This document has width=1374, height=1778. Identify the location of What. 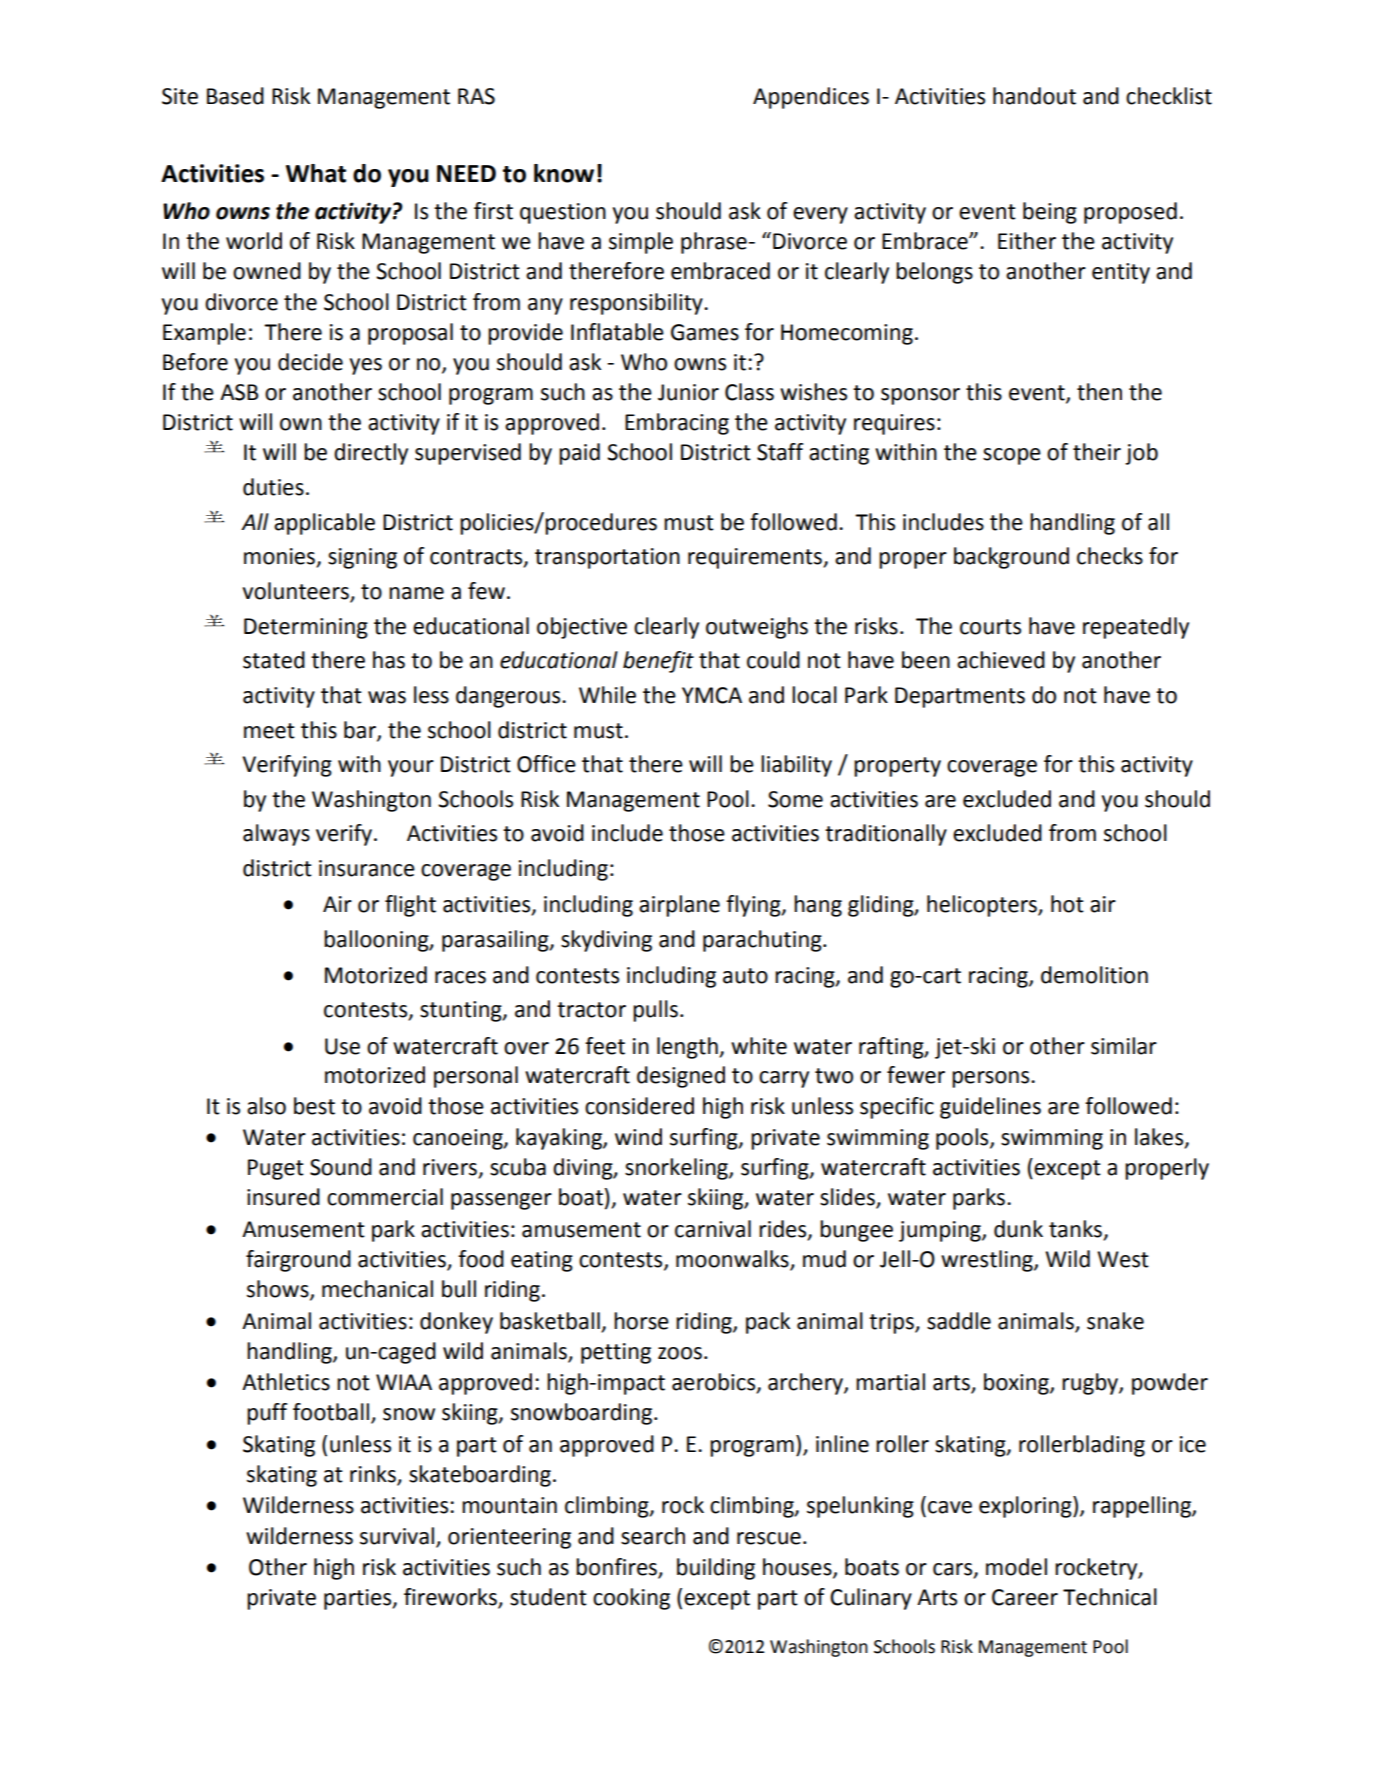
(316, 173).
